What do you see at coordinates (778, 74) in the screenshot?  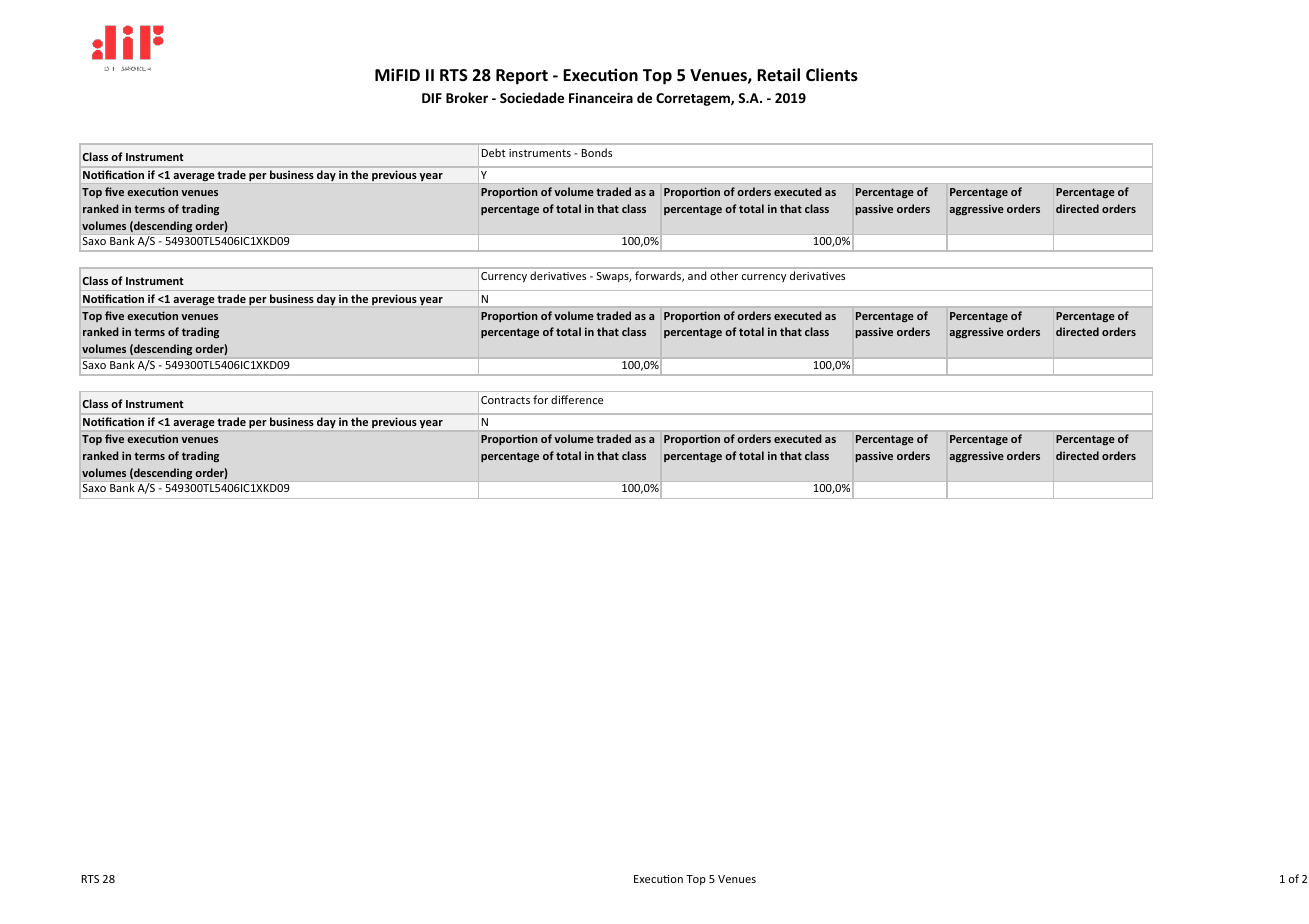 I see `Retail` at bounding box center [778, 74].
